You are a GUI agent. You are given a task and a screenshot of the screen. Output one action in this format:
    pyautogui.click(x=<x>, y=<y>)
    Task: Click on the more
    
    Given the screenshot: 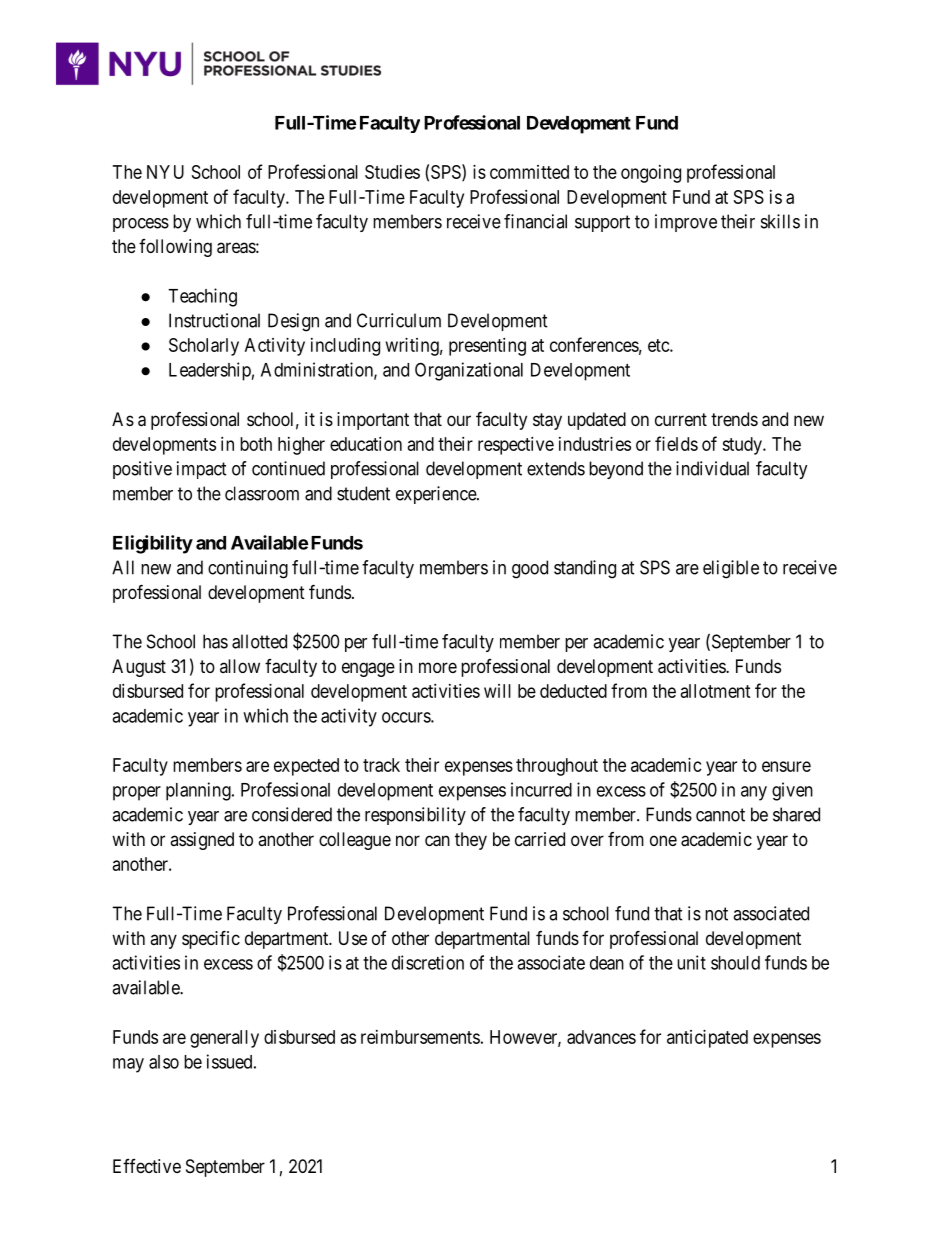 What is the action you would take?
    pyautogui.click(x=438, y=667)
